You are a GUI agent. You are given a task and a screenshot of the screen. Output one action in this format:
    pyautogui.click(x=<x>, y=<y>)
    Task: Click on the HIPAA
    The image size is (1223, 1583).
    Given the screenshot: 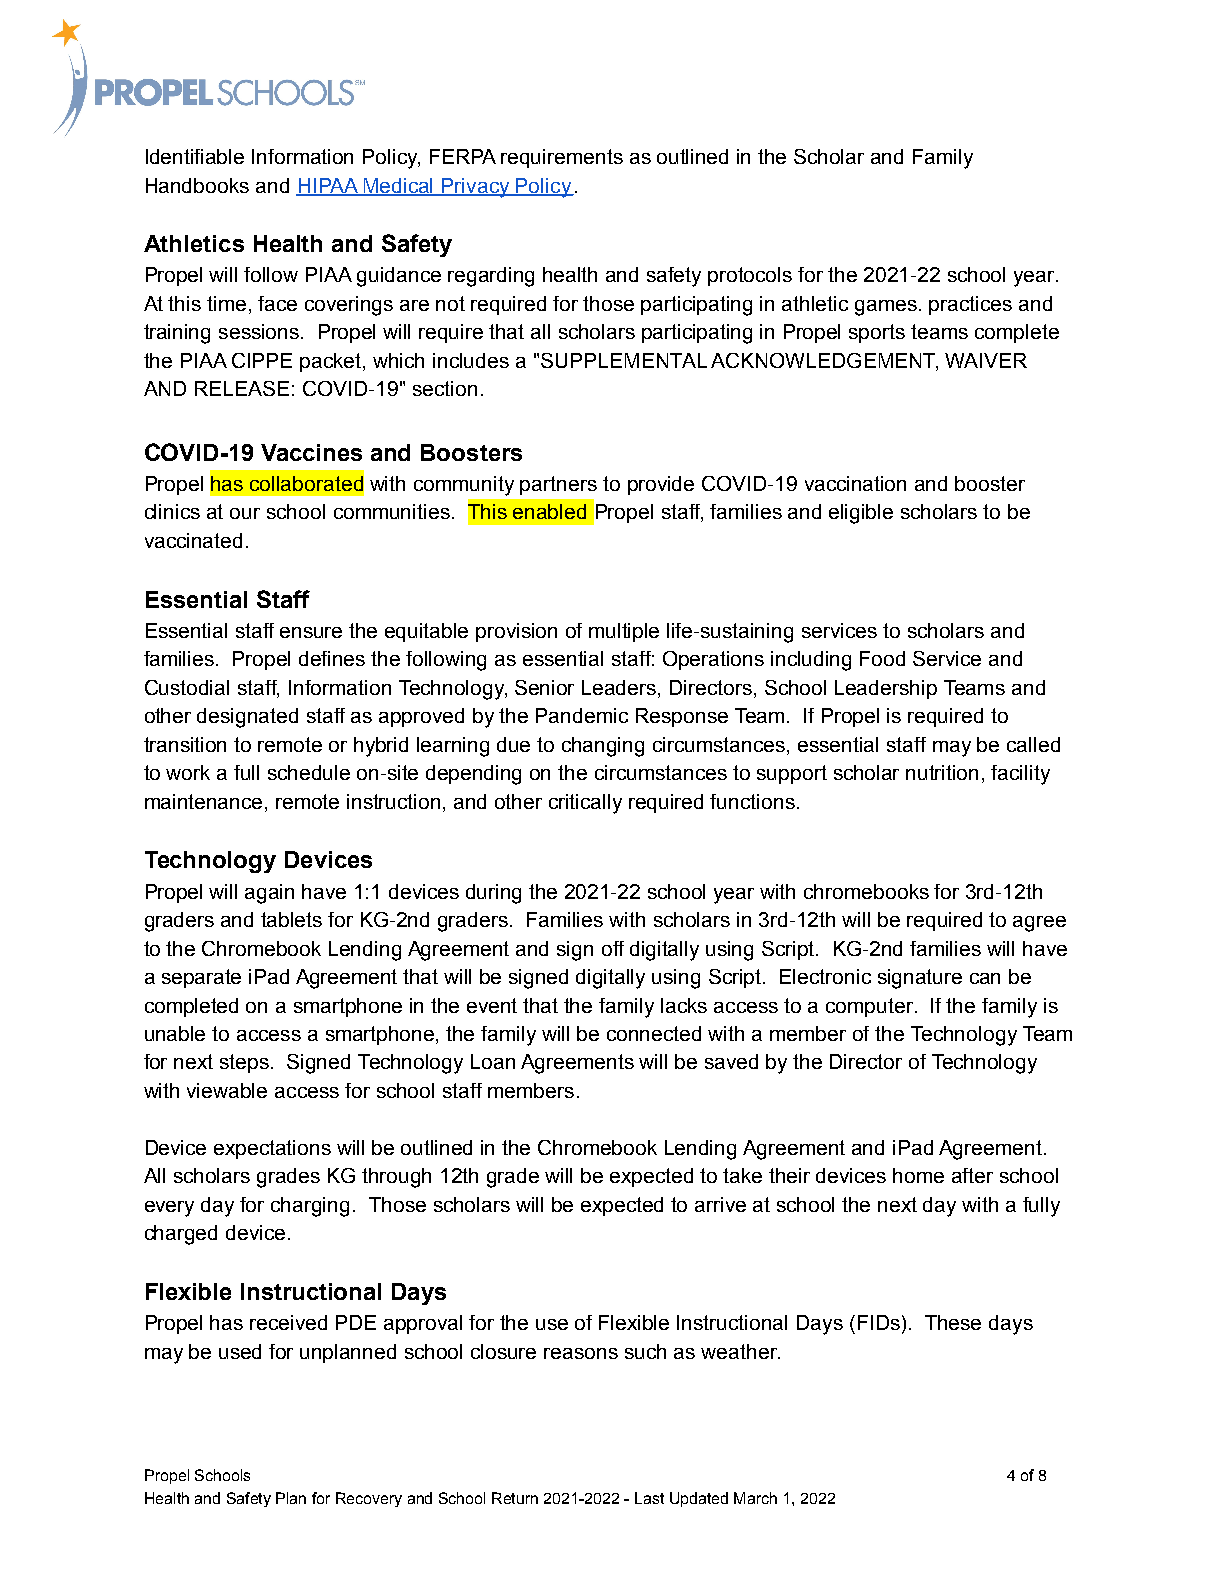 What is the action you would take?
    pyautogui.click(x=328, y=186)
